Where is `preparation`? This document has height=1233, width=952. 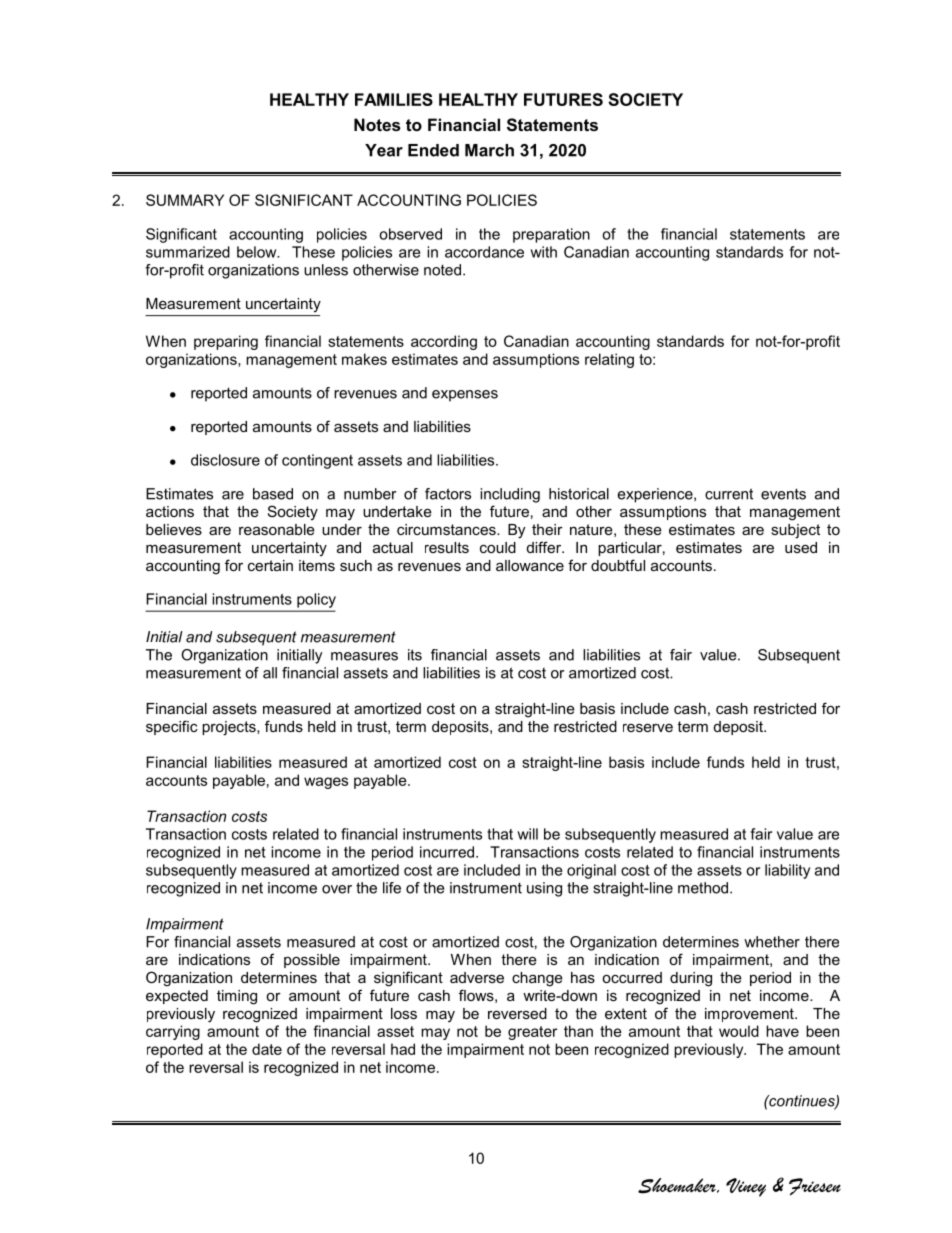
preparation is located at coordinates (551, 235).
